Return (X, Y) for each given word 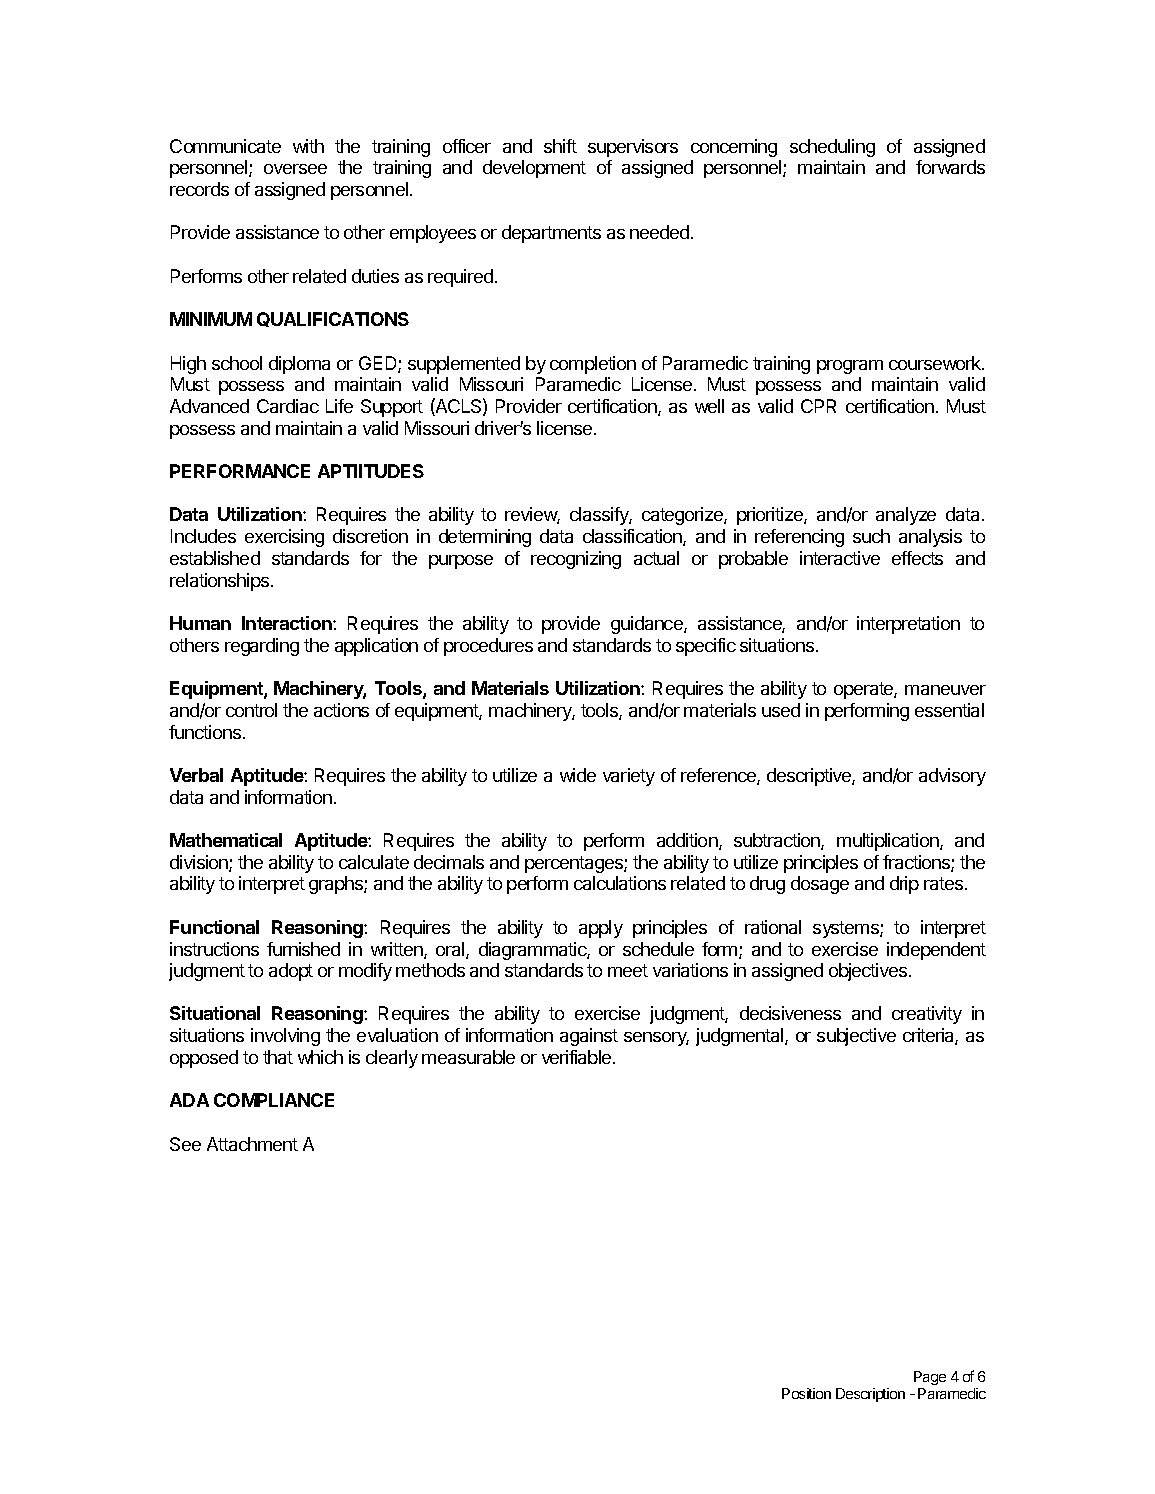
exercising (284, 538)
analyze (906, 516)
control (251, 710)
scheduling (832, 148)
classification (633, 537)
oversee (295, 169)
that (278, 1057)
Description (870, 1395)
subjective (856, 1037)
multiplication (889, 842)
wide (578, 775)
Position (806, 1393)
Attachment (252, 1144)
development (534, 169)
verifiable (578, 1057)
